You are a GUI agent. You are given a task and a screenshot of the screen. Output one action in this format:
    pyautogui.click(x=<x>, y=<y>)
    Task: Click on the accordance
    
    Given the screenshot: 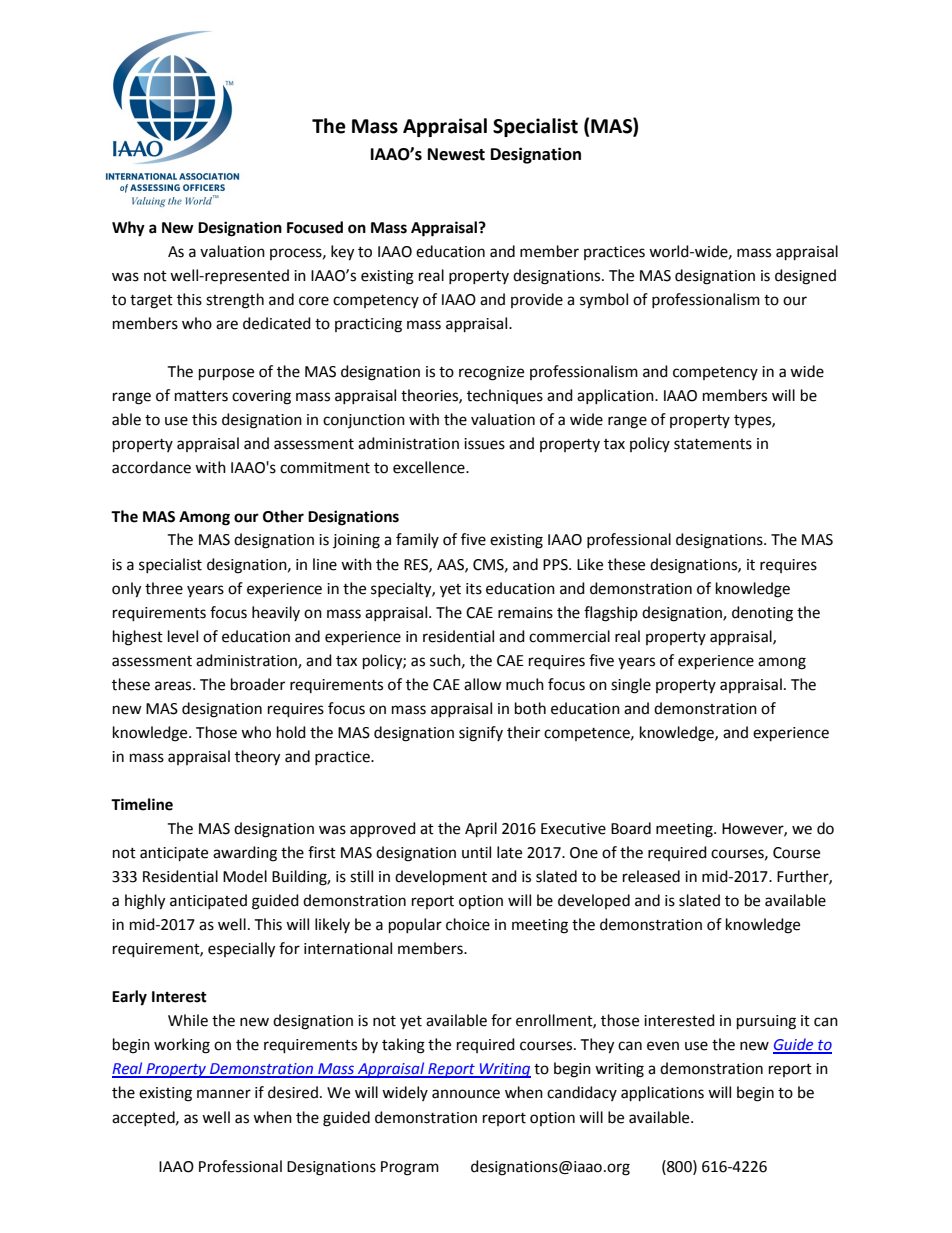 What is the action you would take?
    pyautogui.click(x=151, y=467)
